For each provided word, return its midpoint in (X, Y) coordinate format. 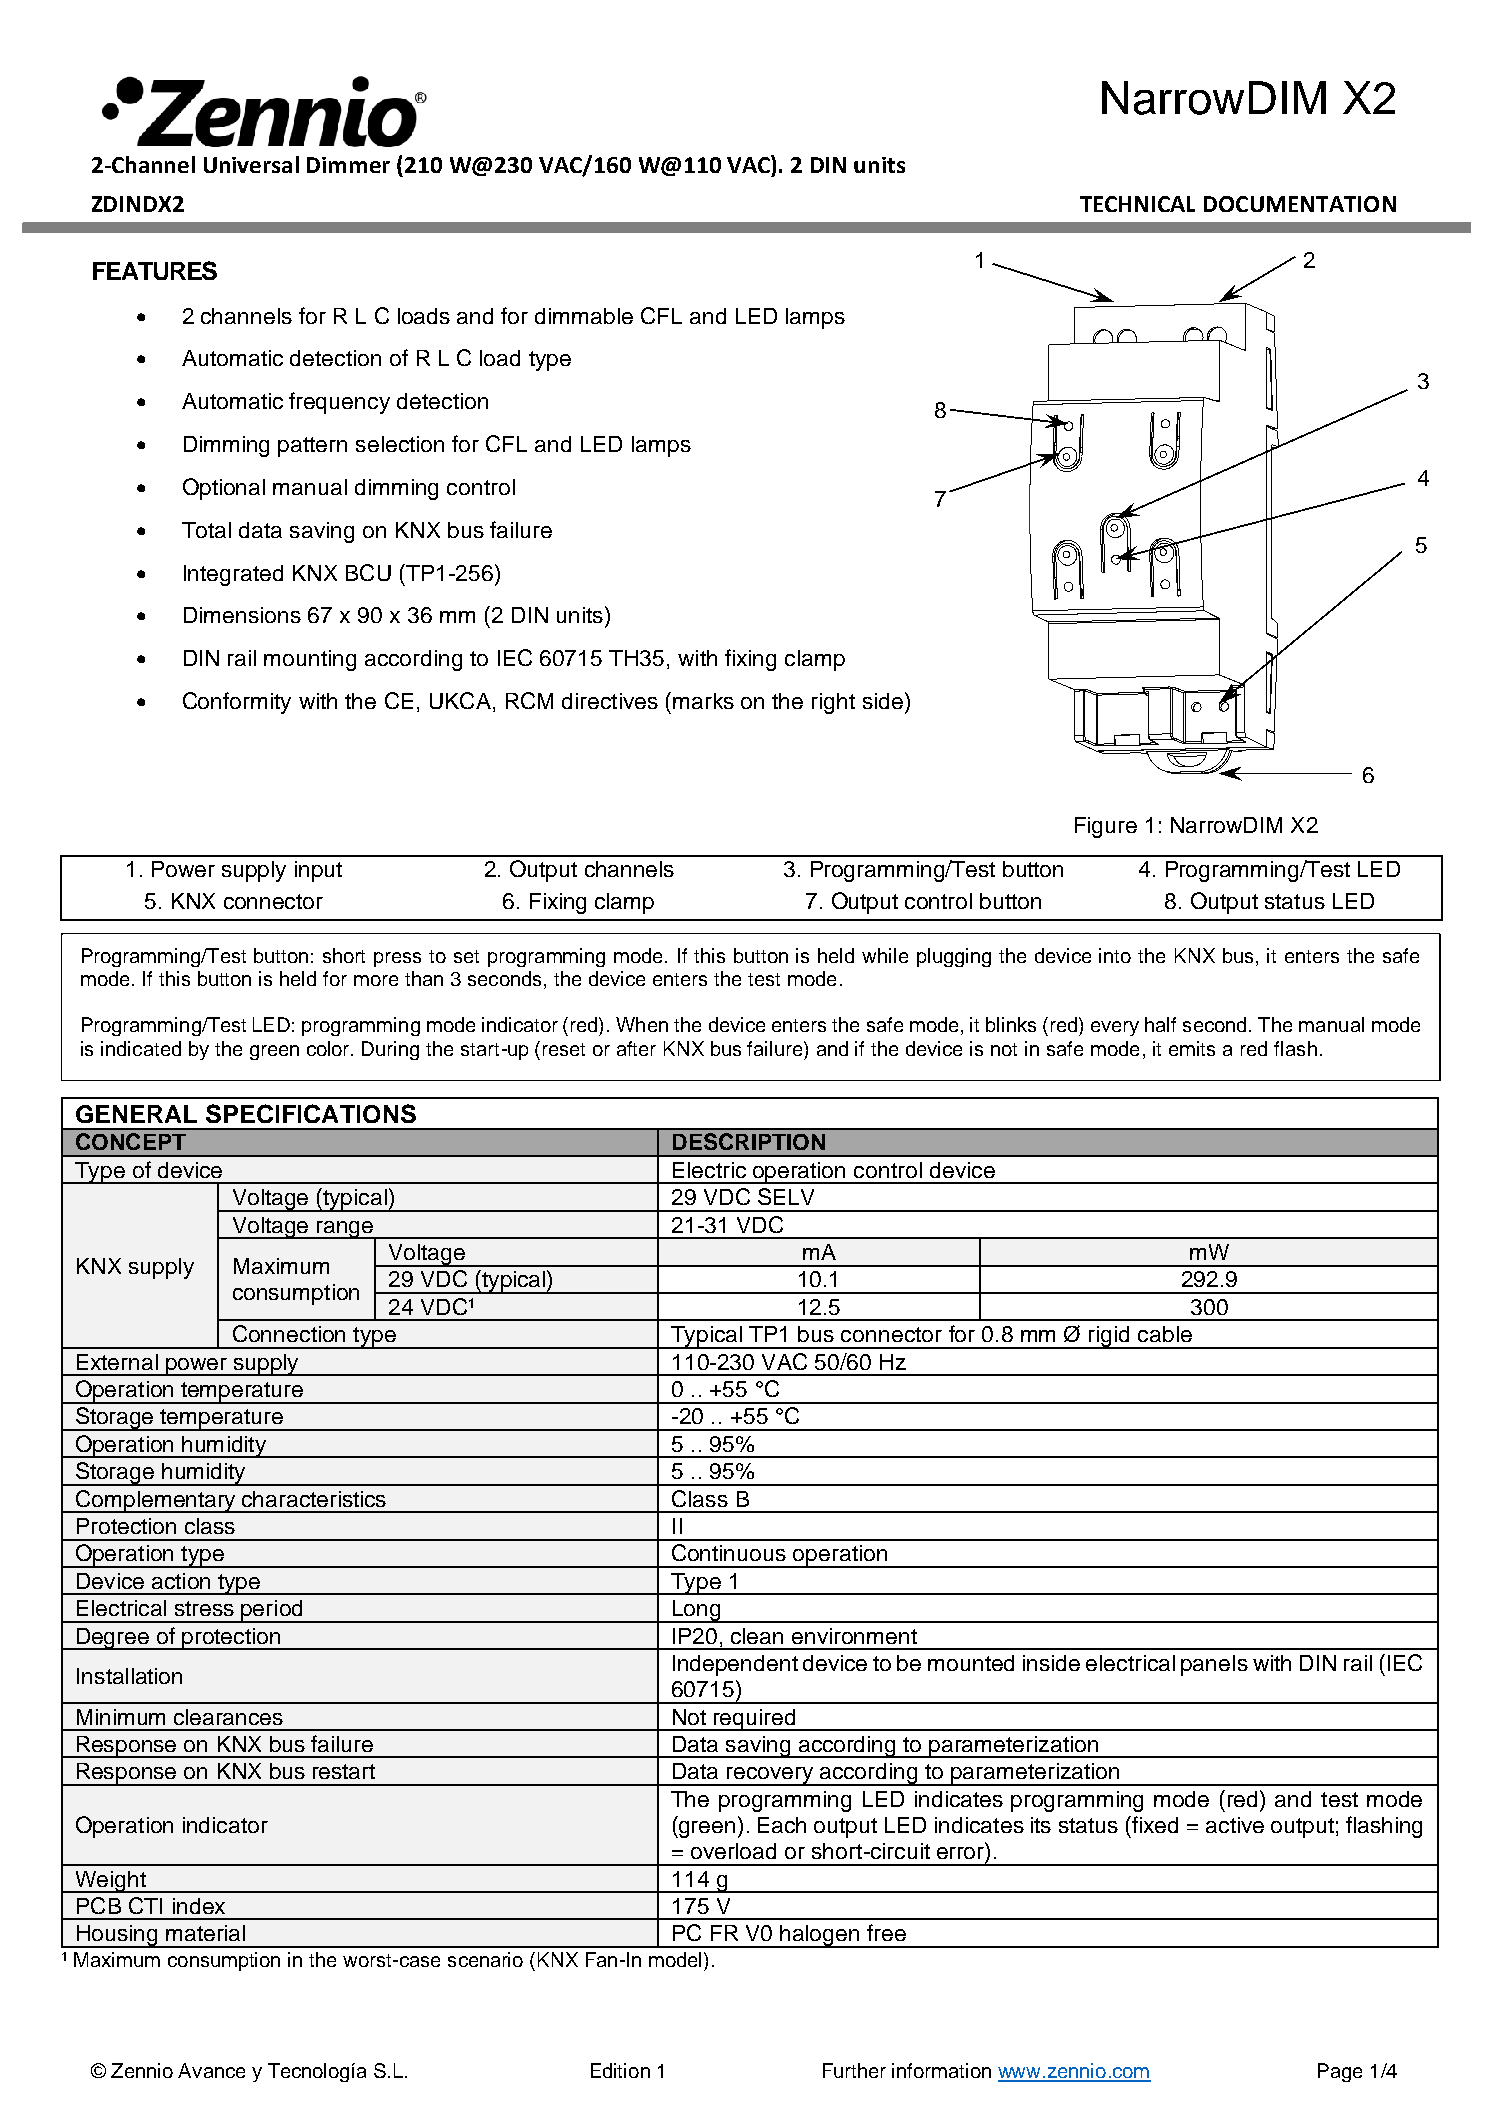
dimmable (584, 316)
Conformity (237, 703)
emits (1192, 1048)
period (272, 1611)
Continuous (729, 1552)
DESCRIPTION (749, 1141)
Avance (211, 2070)
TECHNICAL (1137, 204)
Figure (1106, 827)
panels (1214, 1665)
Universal (251, 164)
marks (703, 701)
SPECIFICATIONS (311, 1113)
